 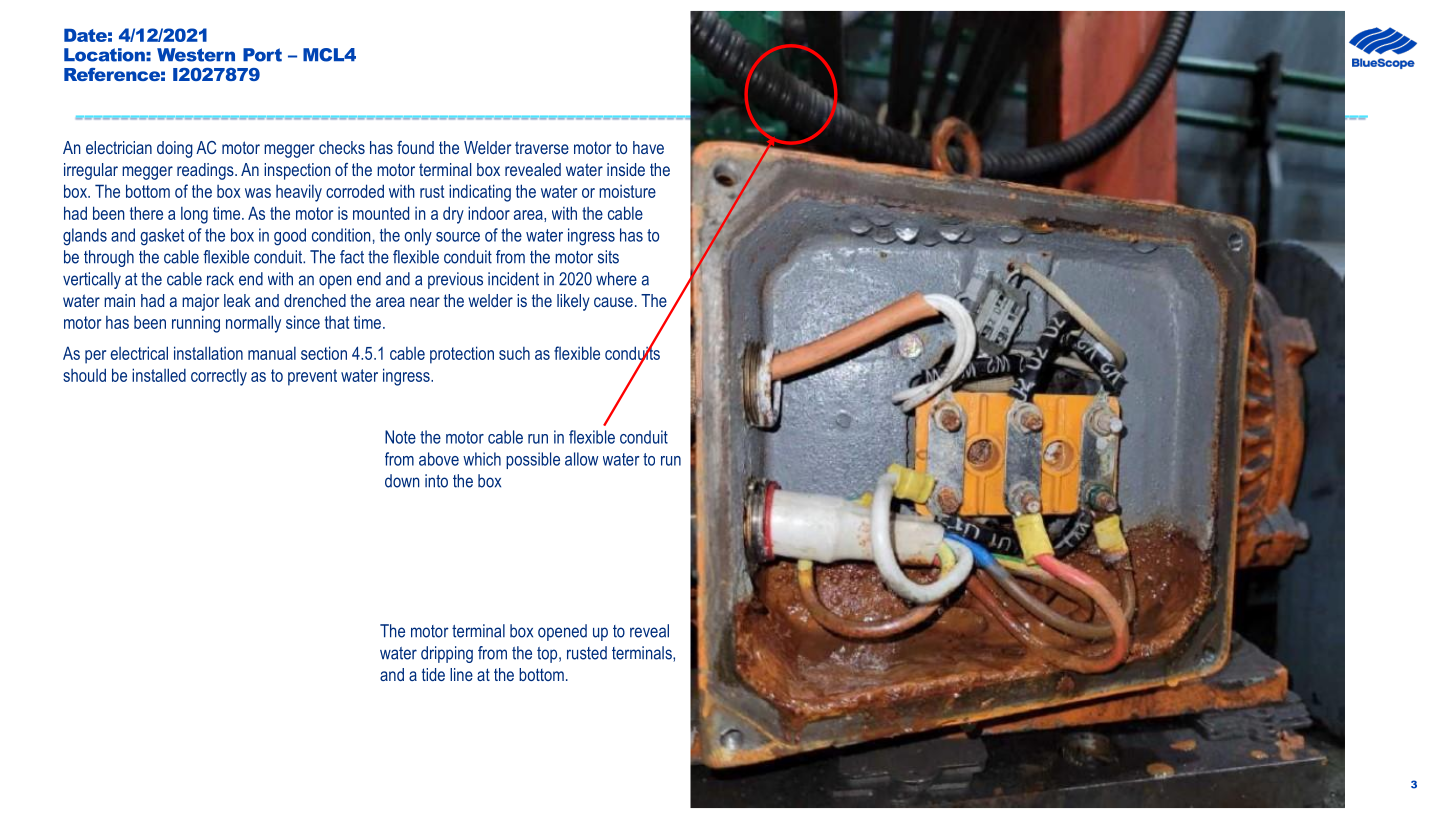 I want to click on traverse, so click(x=542, y=147).
